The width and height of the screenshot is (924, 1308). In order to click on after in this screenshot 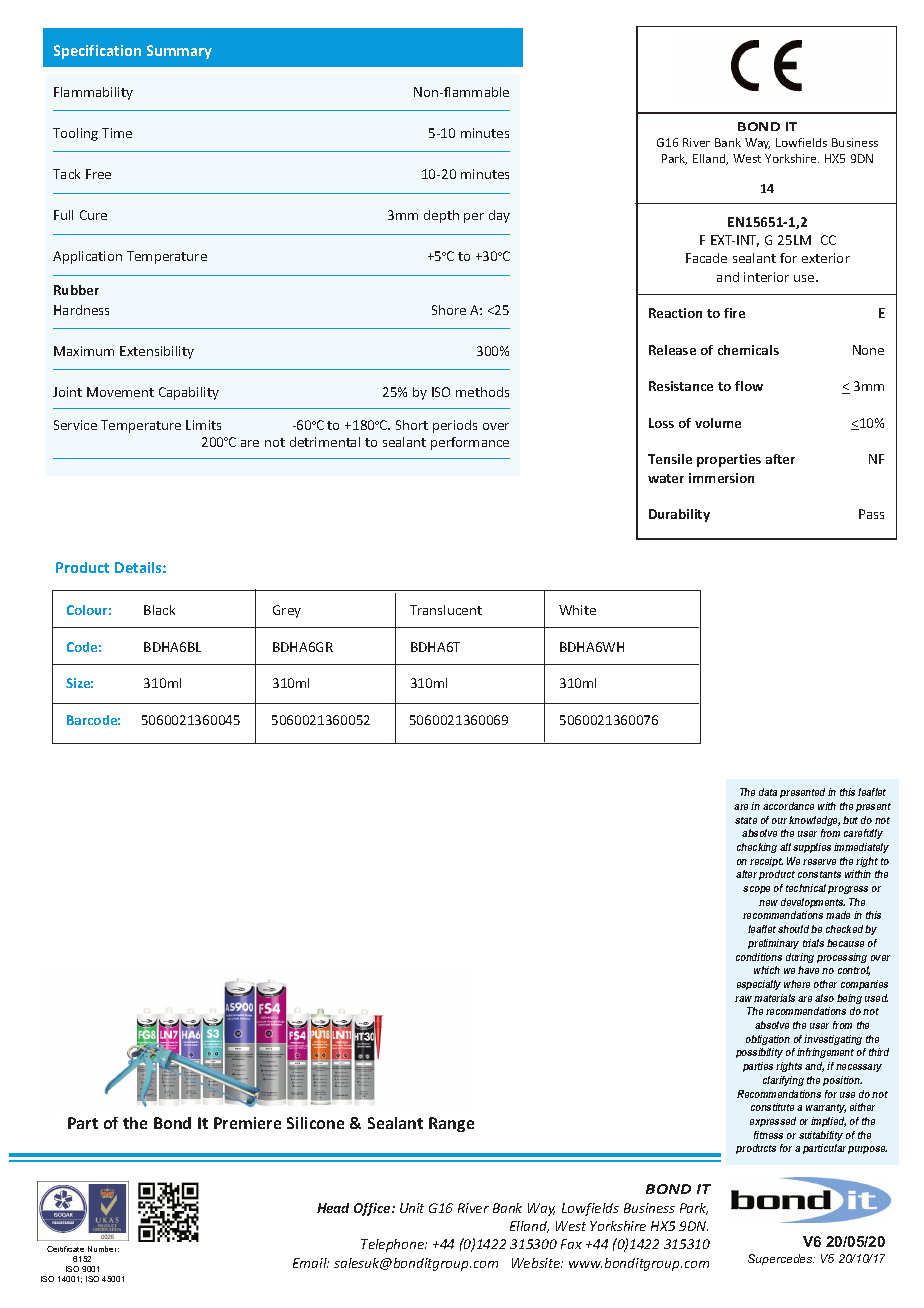, I will do `click(780, 459)`.
